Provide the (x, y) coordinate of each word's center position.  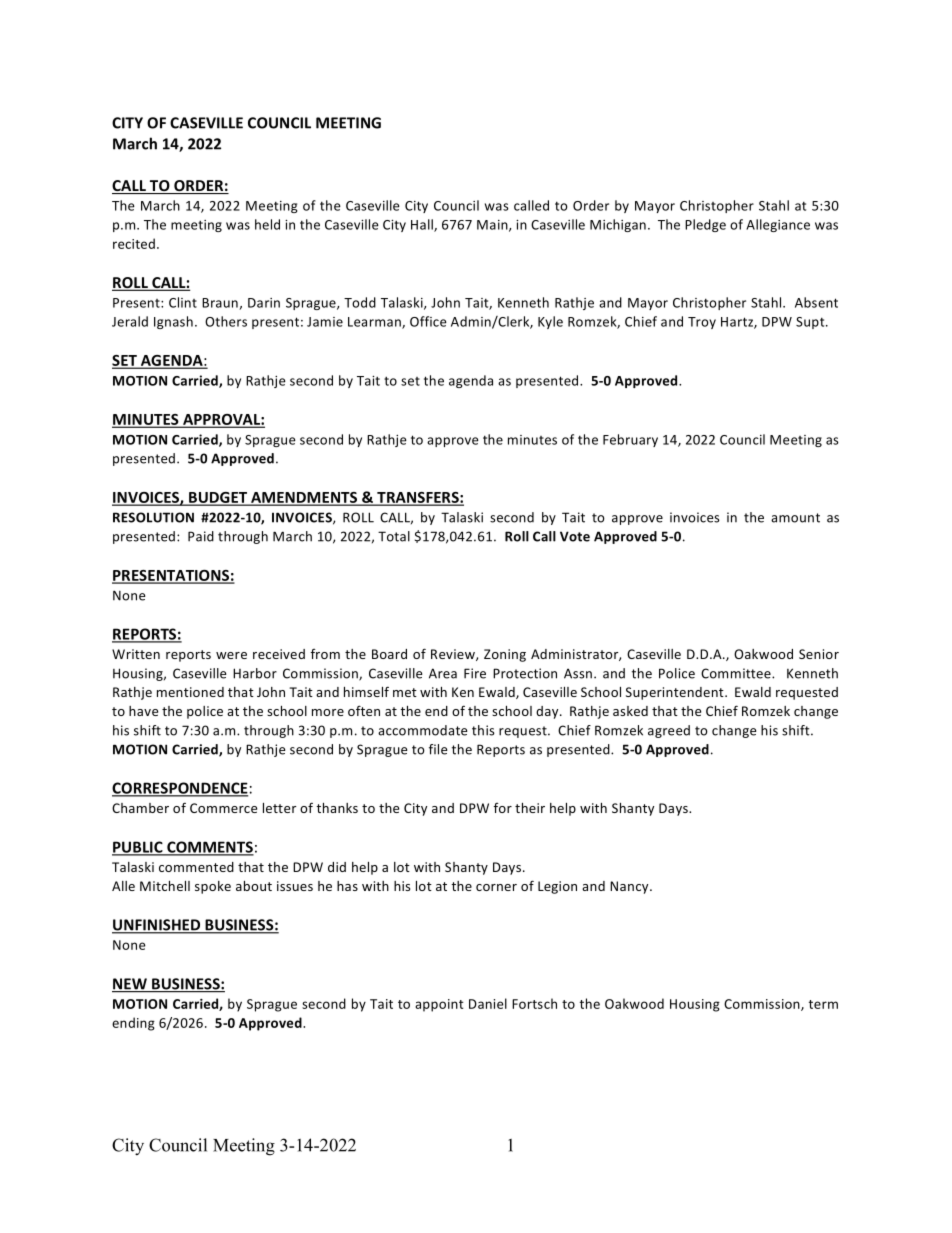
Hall (423, 225)
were (231, 655)
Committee (737, 673)
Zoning (505, 655)
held (267, 224)
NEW (130, 985)
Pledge (705, 225)
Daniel (488, 1003)
